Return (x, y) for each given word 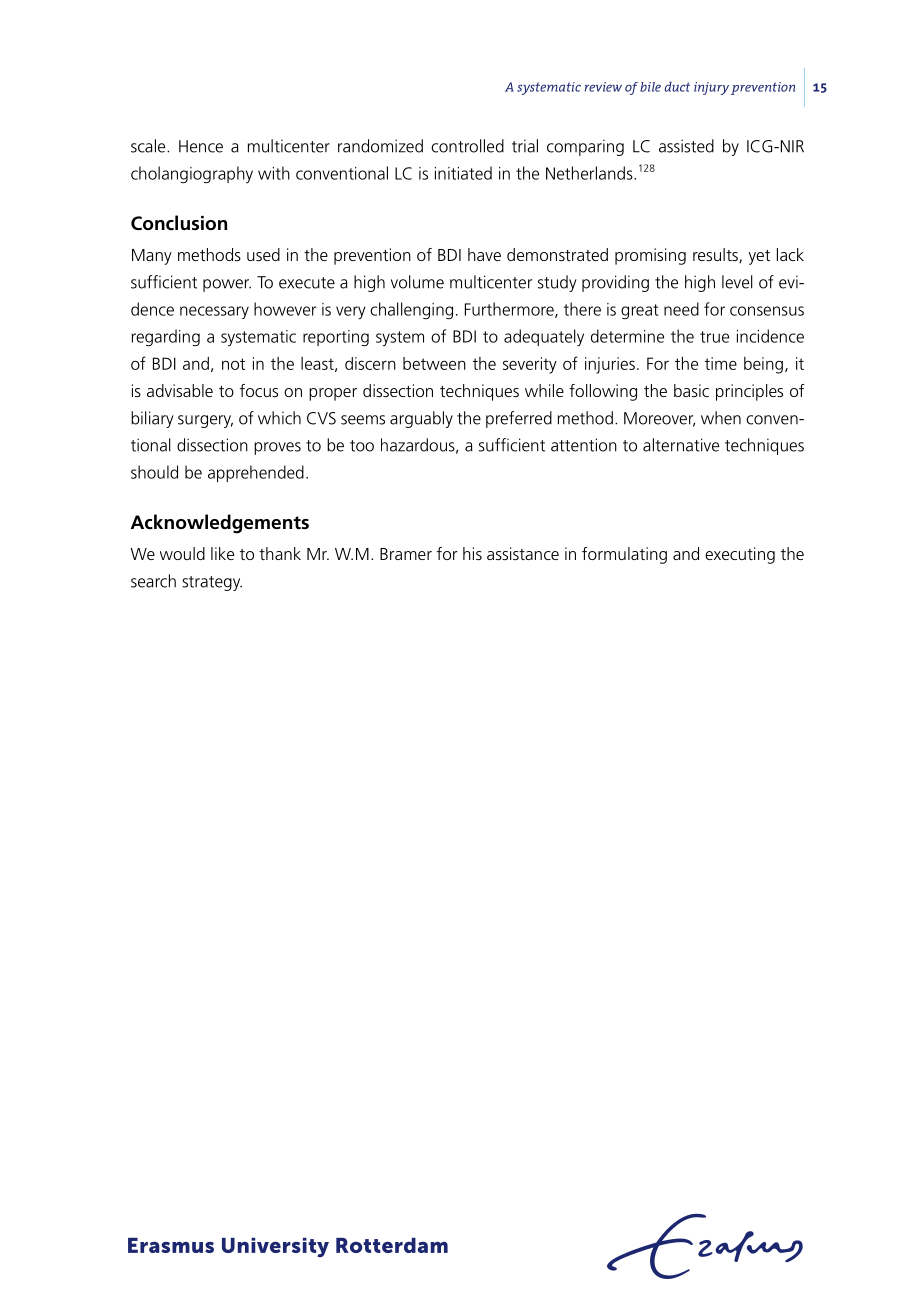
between (434, 363)
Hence (201, 146)
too (362, 446)
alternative (681, 445)
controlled (467, 146)
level (737, 282)
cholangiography (192, 175)
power (227, 285)
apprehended (256, 473)
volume (417, 282)
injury (711, 88)
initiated (463, 173)
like (222, 553)
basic (691, 390)
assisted (686, 146)
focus (259, 390)
